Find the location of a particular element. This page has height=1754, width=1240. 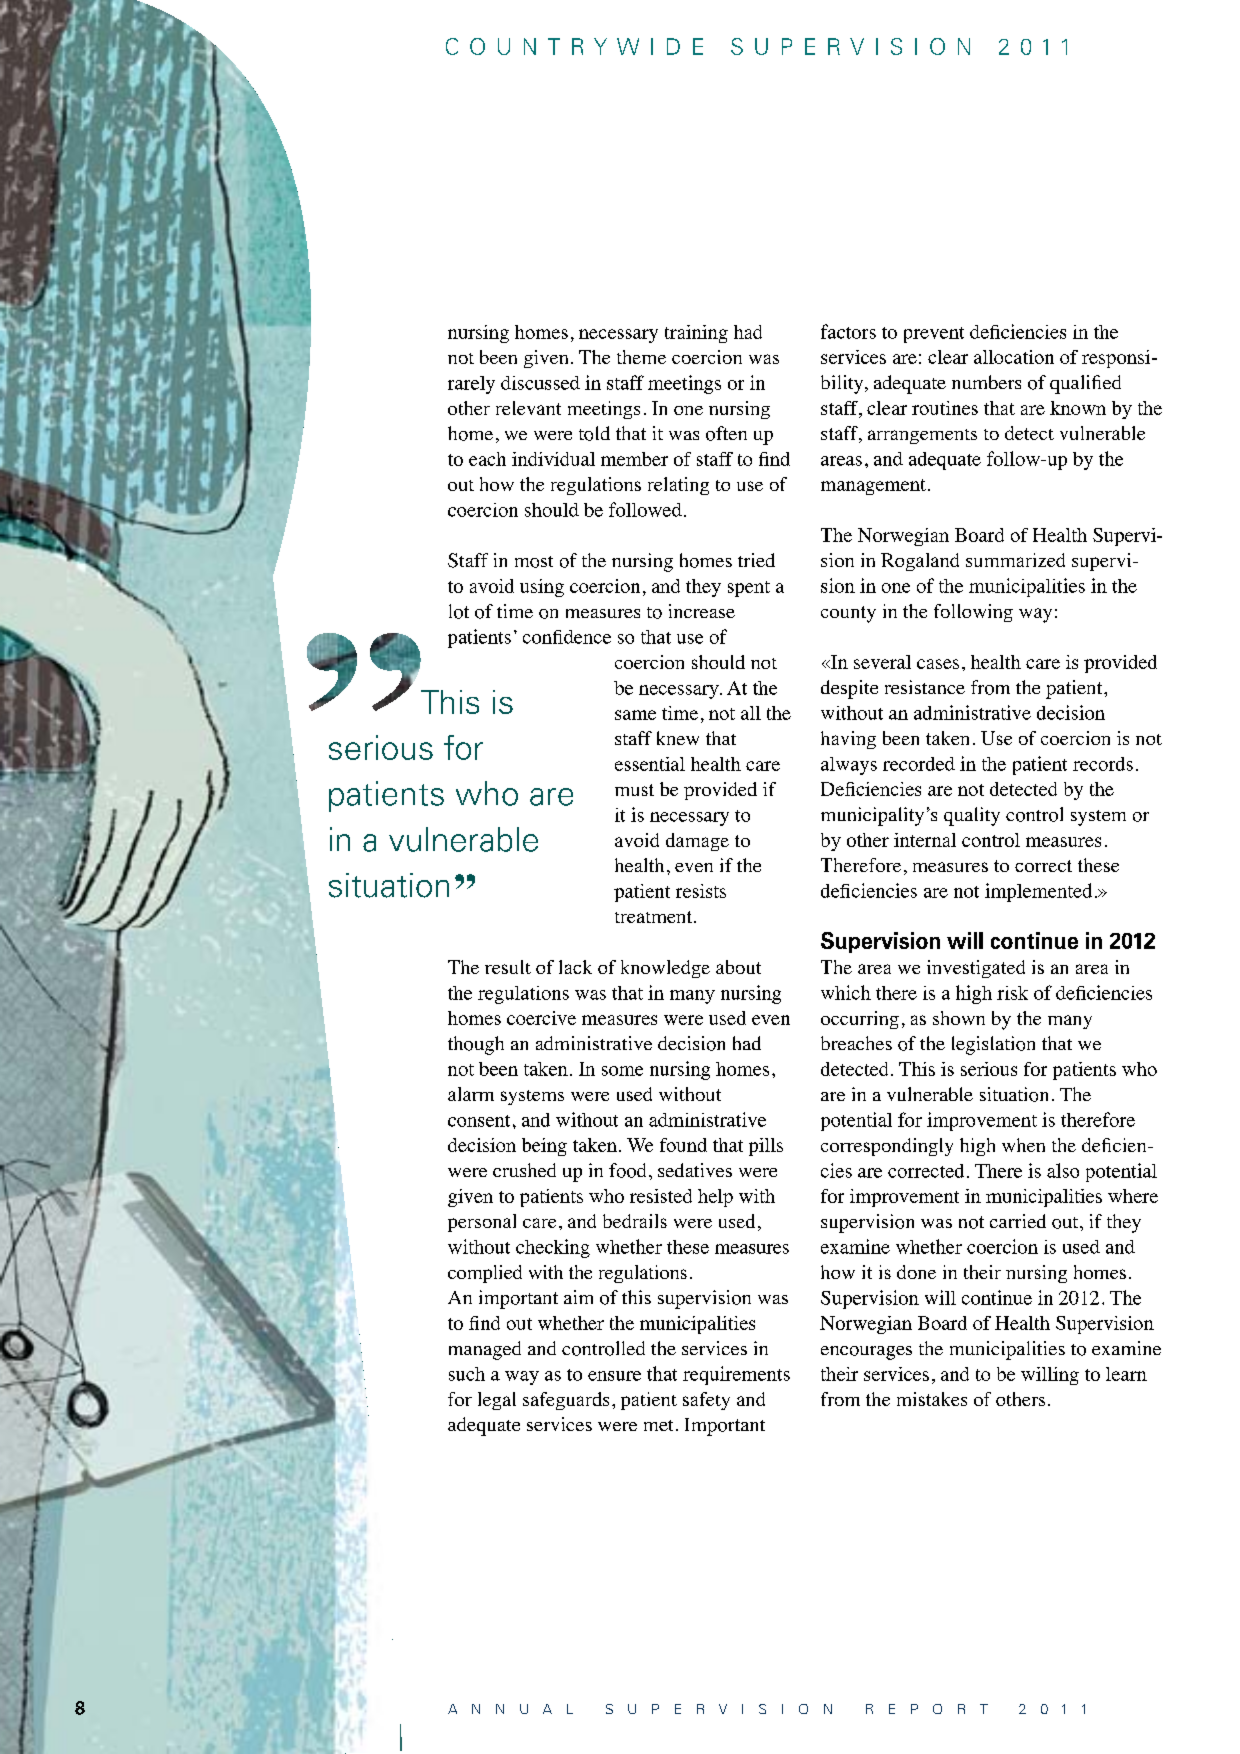

county is located at coordinates (848, 614).
